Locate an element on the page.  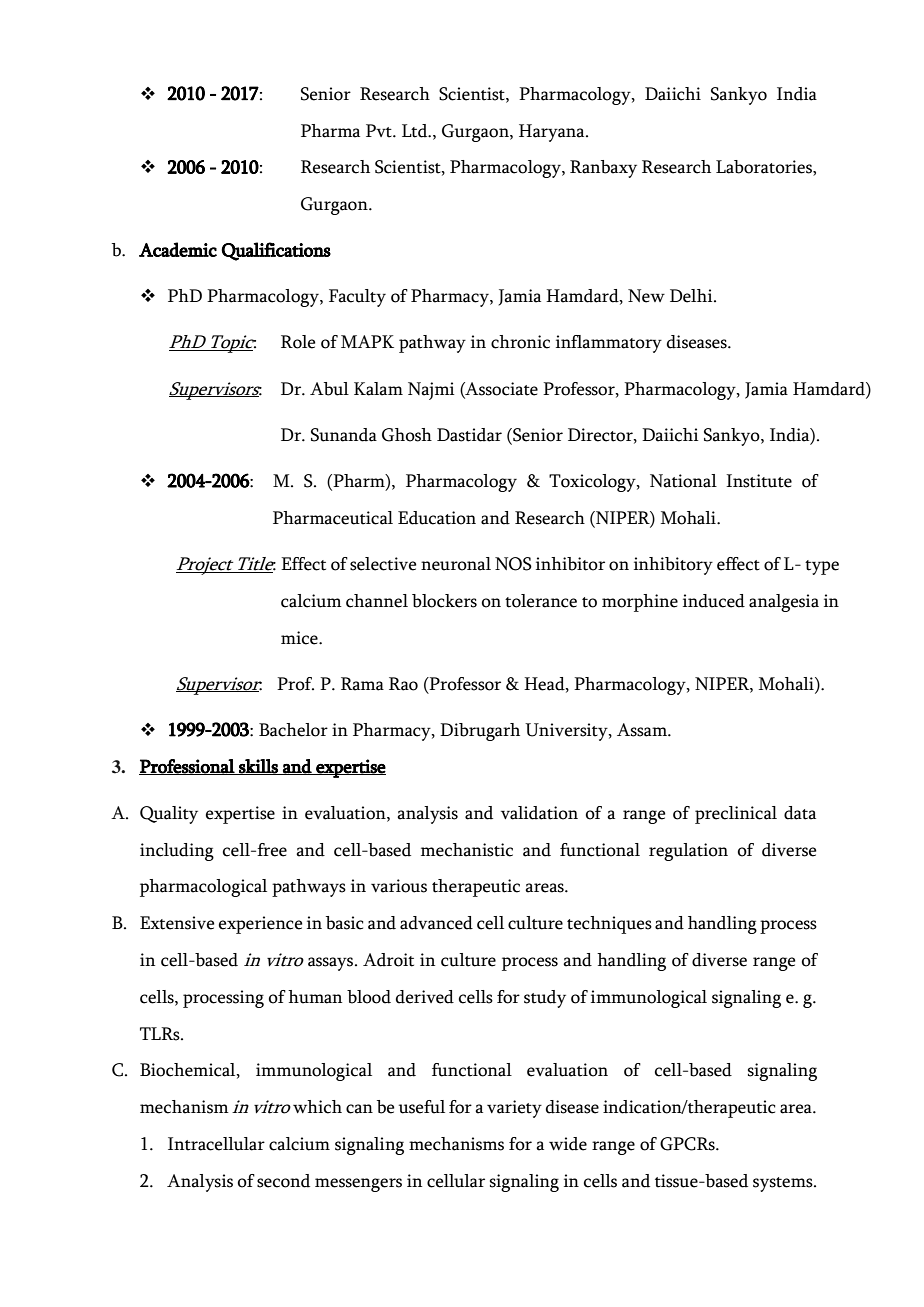
Delhi is located at coordinates (692, 296).
